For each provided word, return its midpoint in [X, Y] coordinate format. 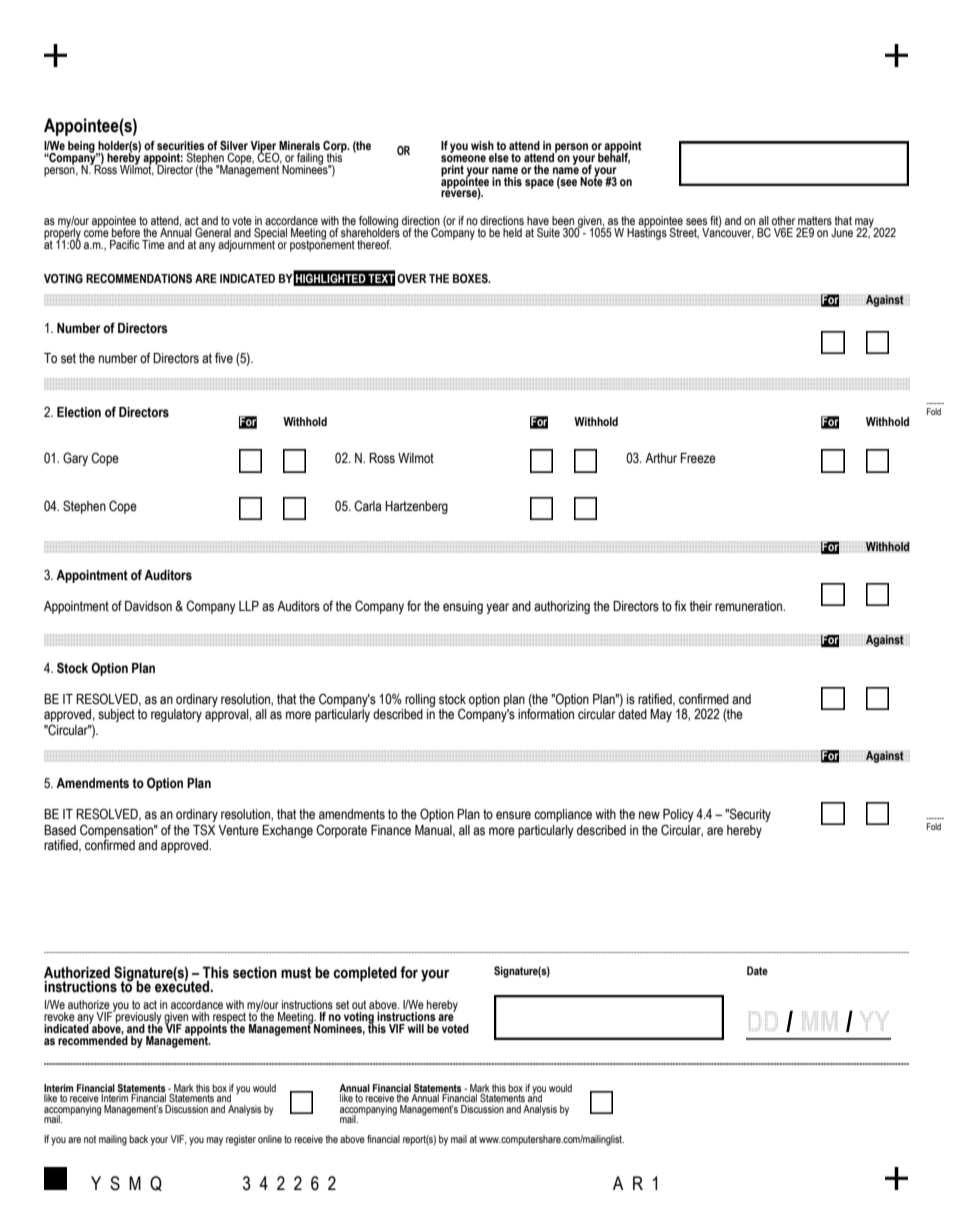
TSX [204, 830]
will [416, 1028]
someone [463, 158]
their [700, 606]
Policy [678, 817]
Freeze [698, 458]
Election [79, 412]
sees [696, 221]
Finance [391, 830]
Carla [367, 506]
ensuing [463, 607]
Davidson [148, 606]
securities [181, 145]
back [138, 1139]
